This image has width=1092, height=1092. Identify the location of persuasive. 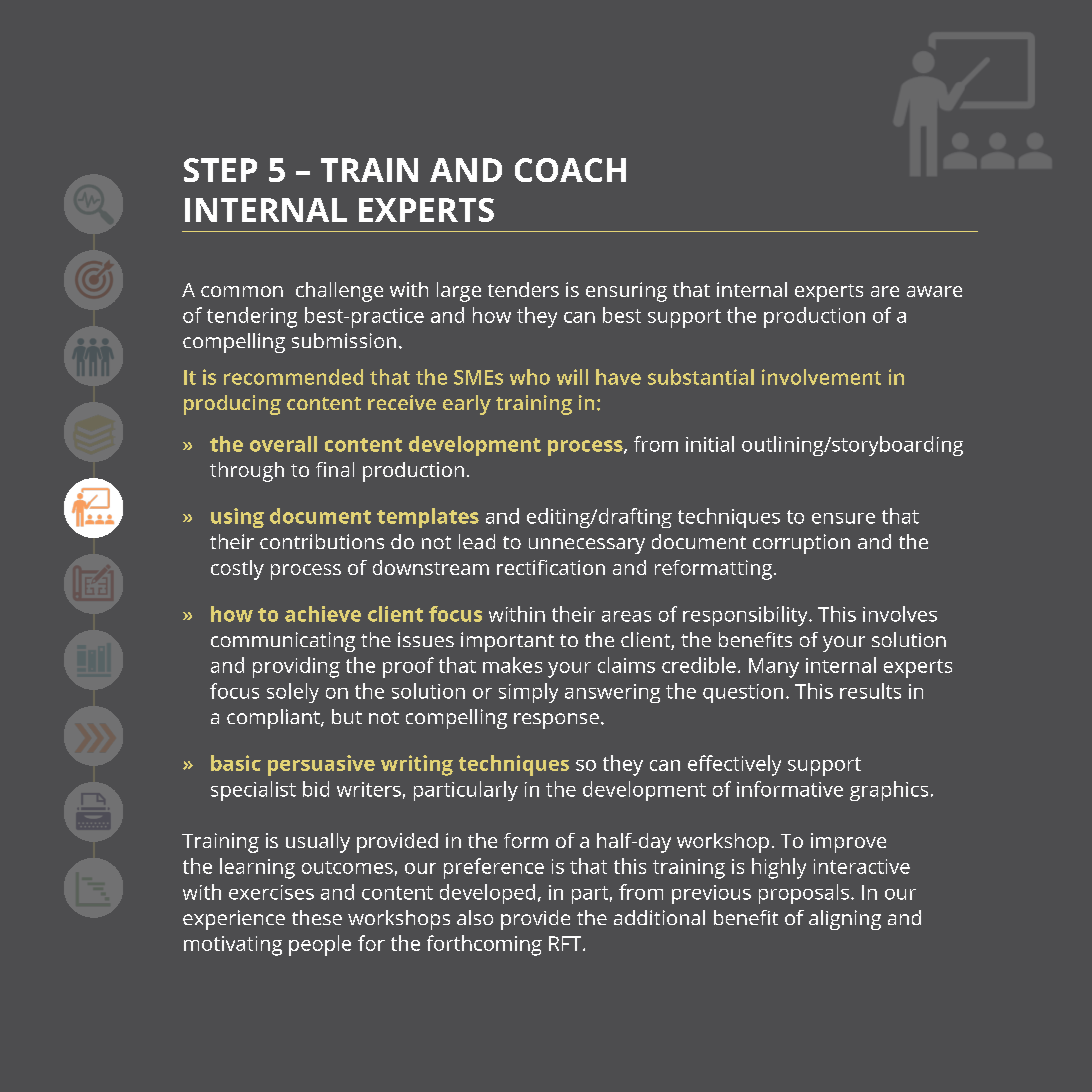
(321, 765).
